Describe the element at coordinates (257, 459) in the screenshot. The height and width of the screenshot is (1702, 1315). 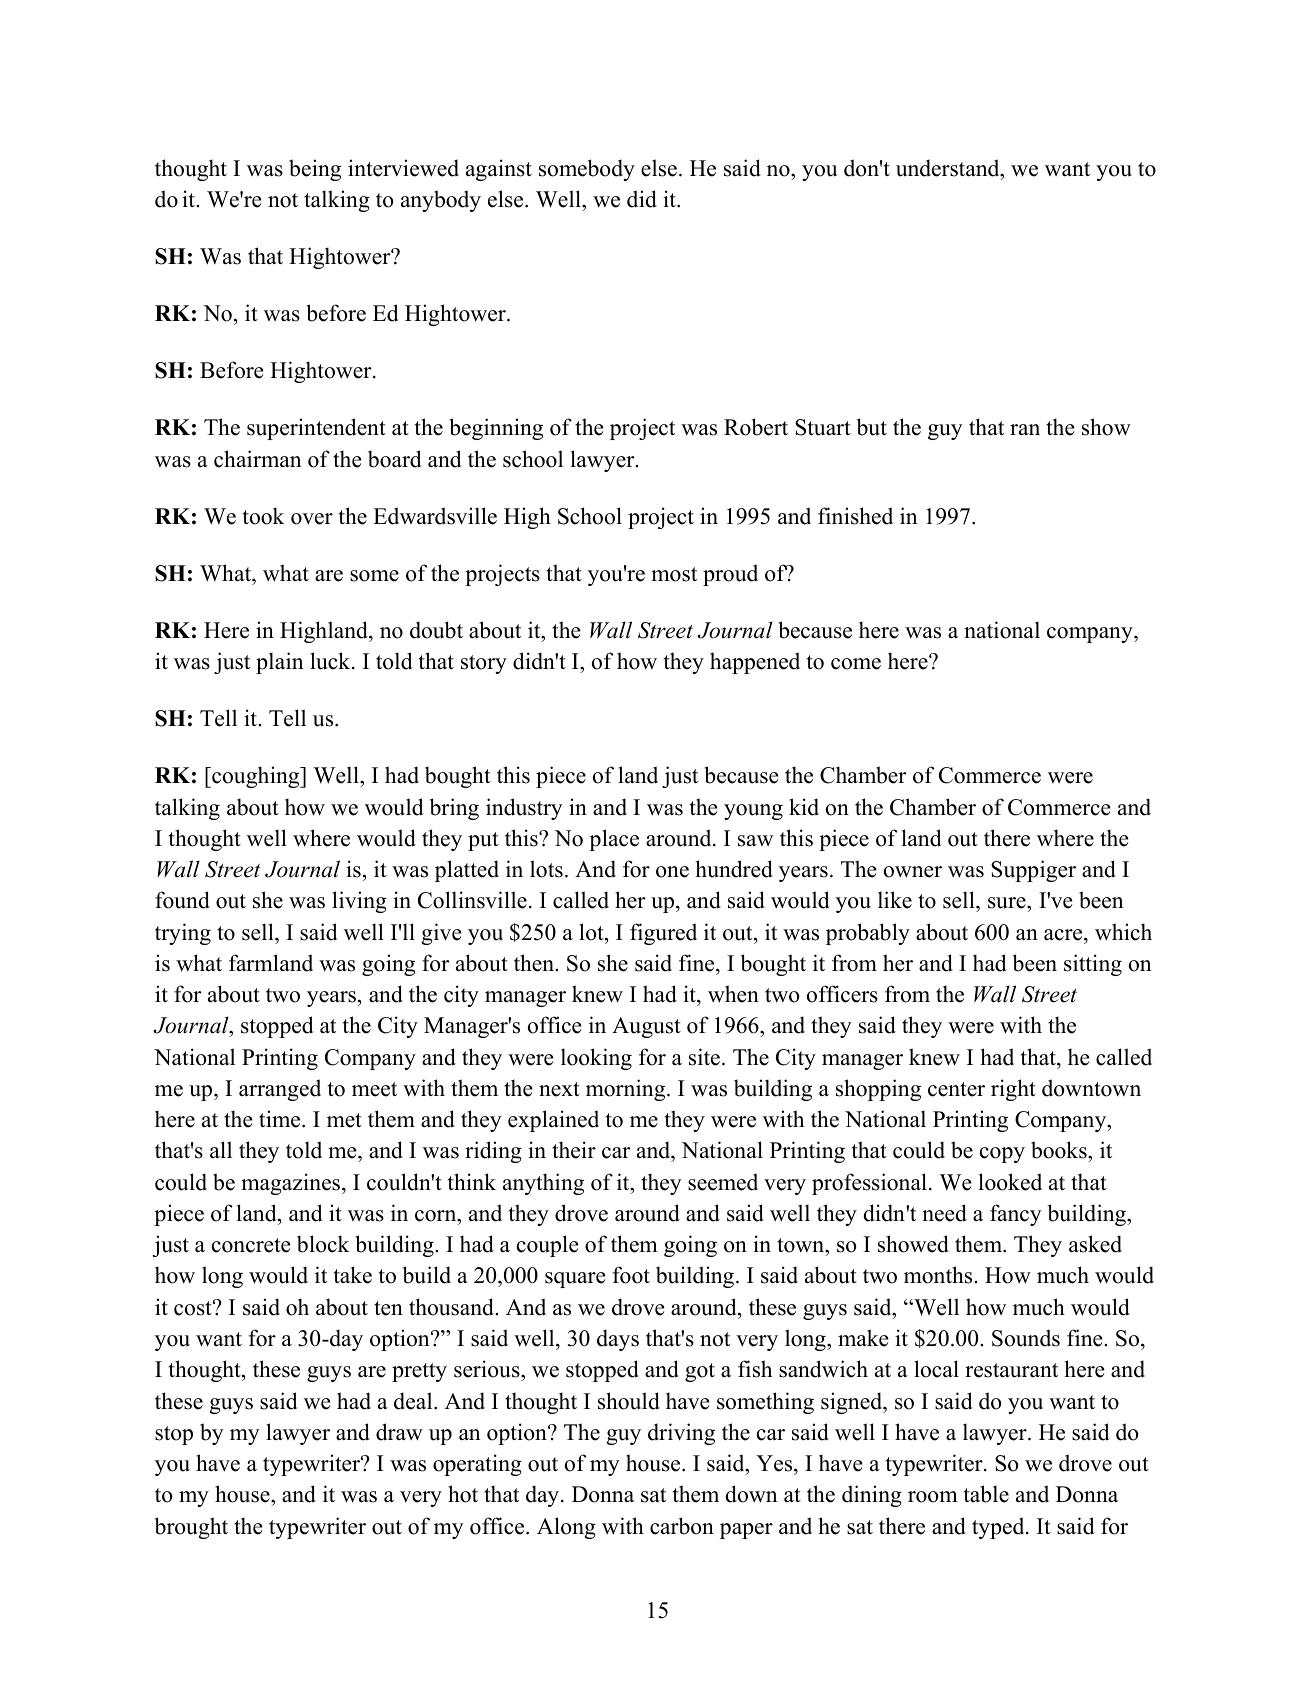
I see `chairman` at that location.
